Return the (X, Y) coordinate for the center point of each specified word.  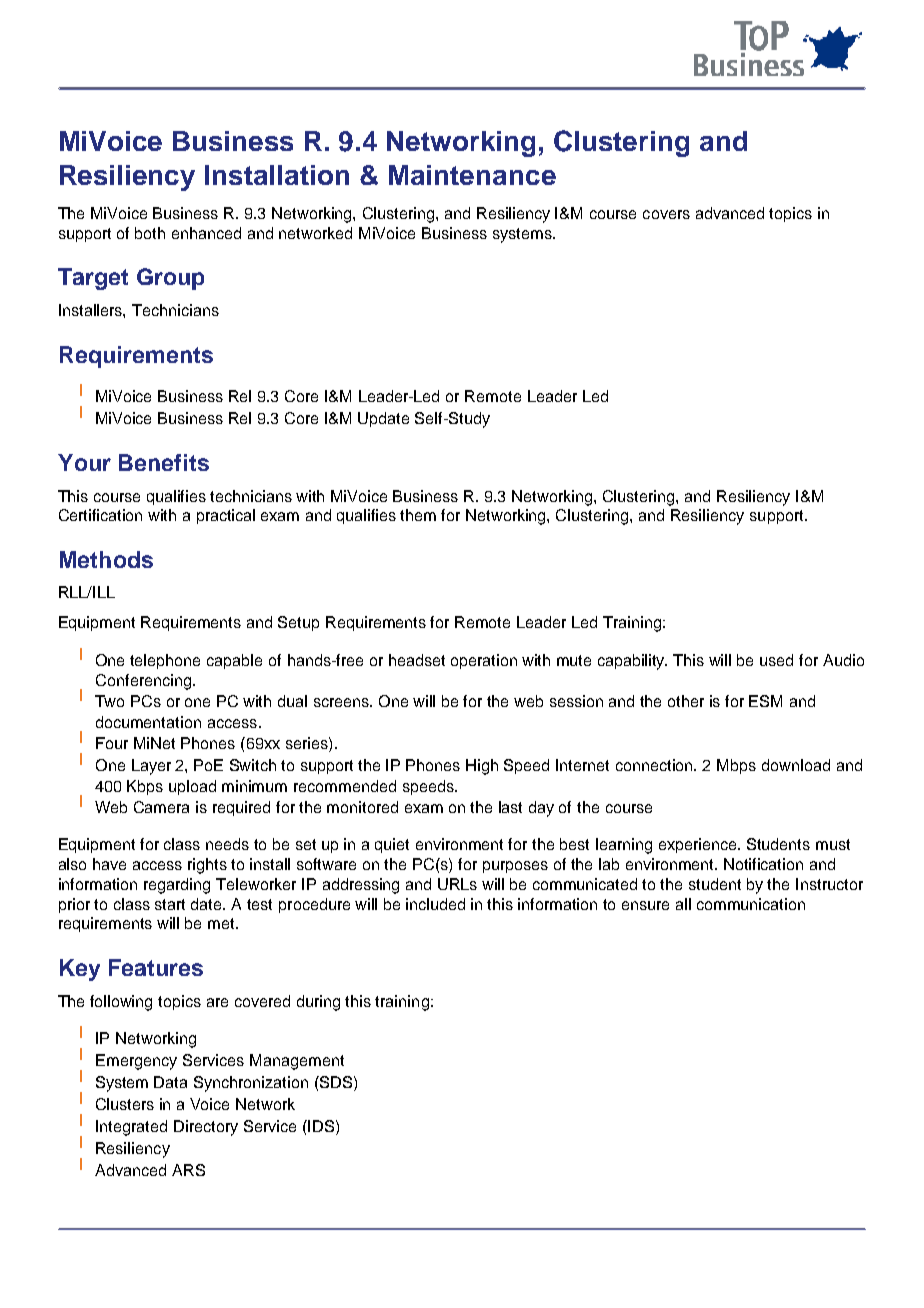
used (776, 660)
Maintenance (472, 175)
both (150, 233)
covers (666, 214)
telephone (165, 661)
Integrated (131, 1128)
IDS (320, 1126)
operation (484, 661)
